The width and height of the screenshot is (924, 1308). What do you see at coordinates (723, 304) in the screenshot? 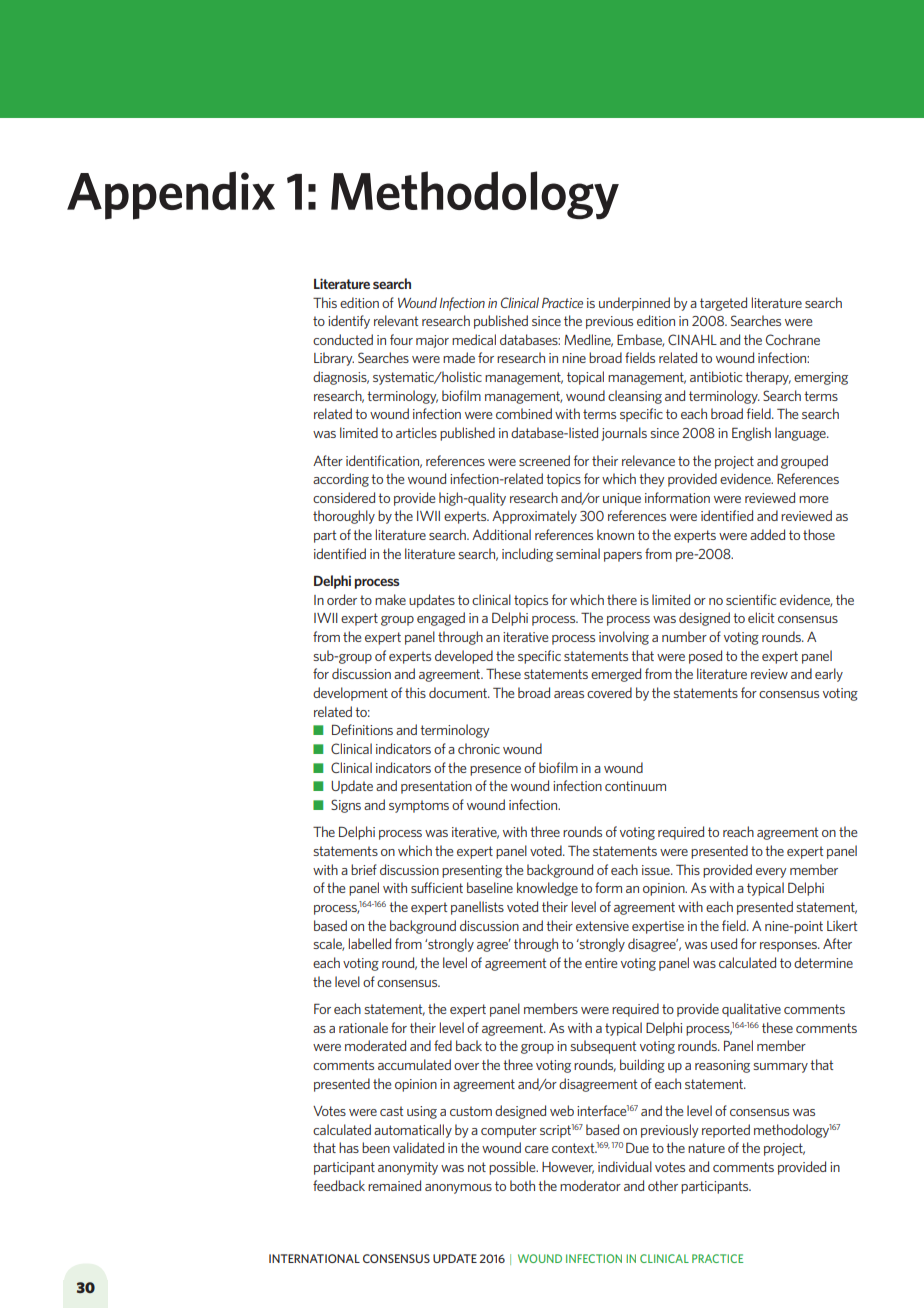
I see `targeted` at bounding box center [723, 304].
